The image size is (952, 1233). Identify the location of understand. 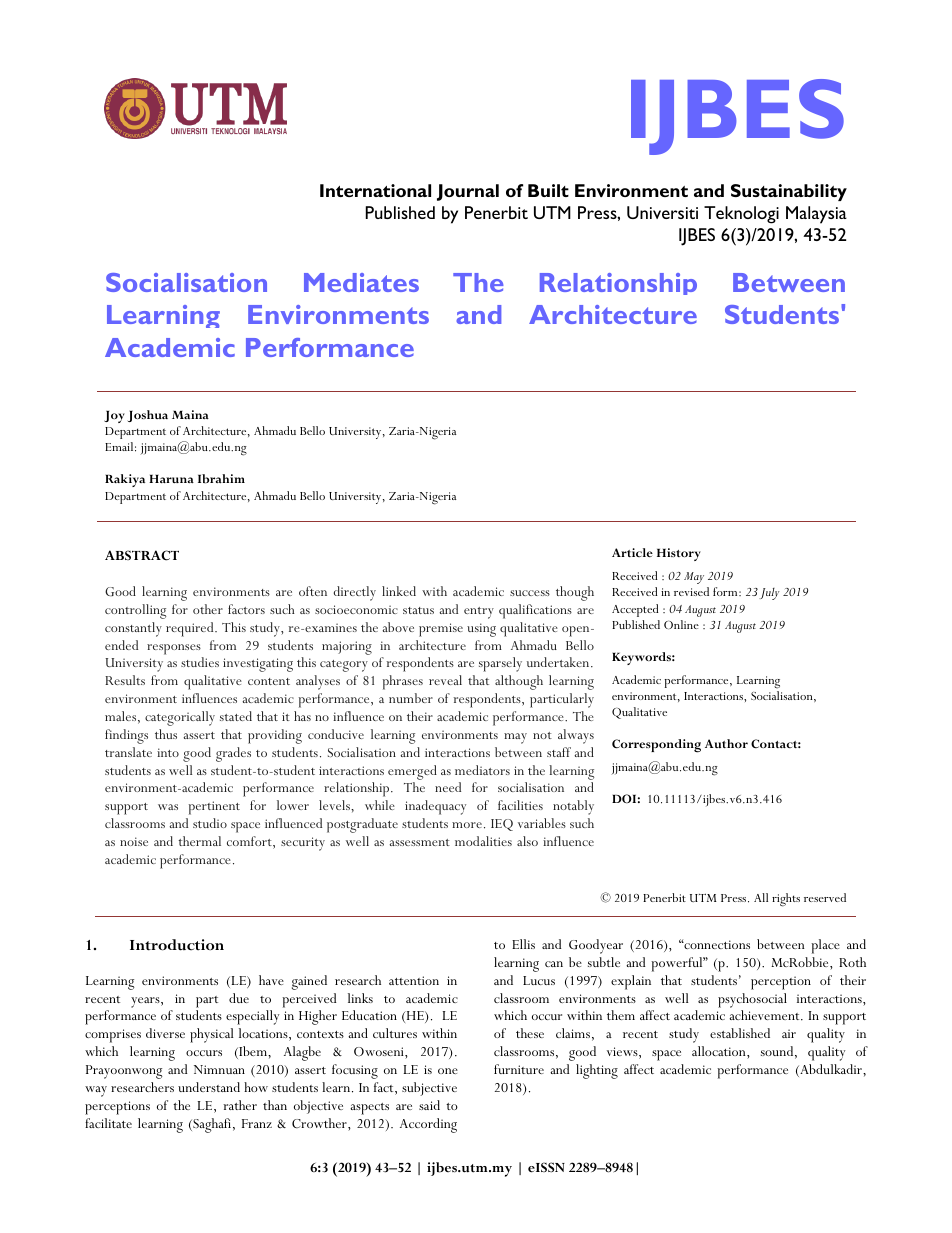
(209, 1087).
